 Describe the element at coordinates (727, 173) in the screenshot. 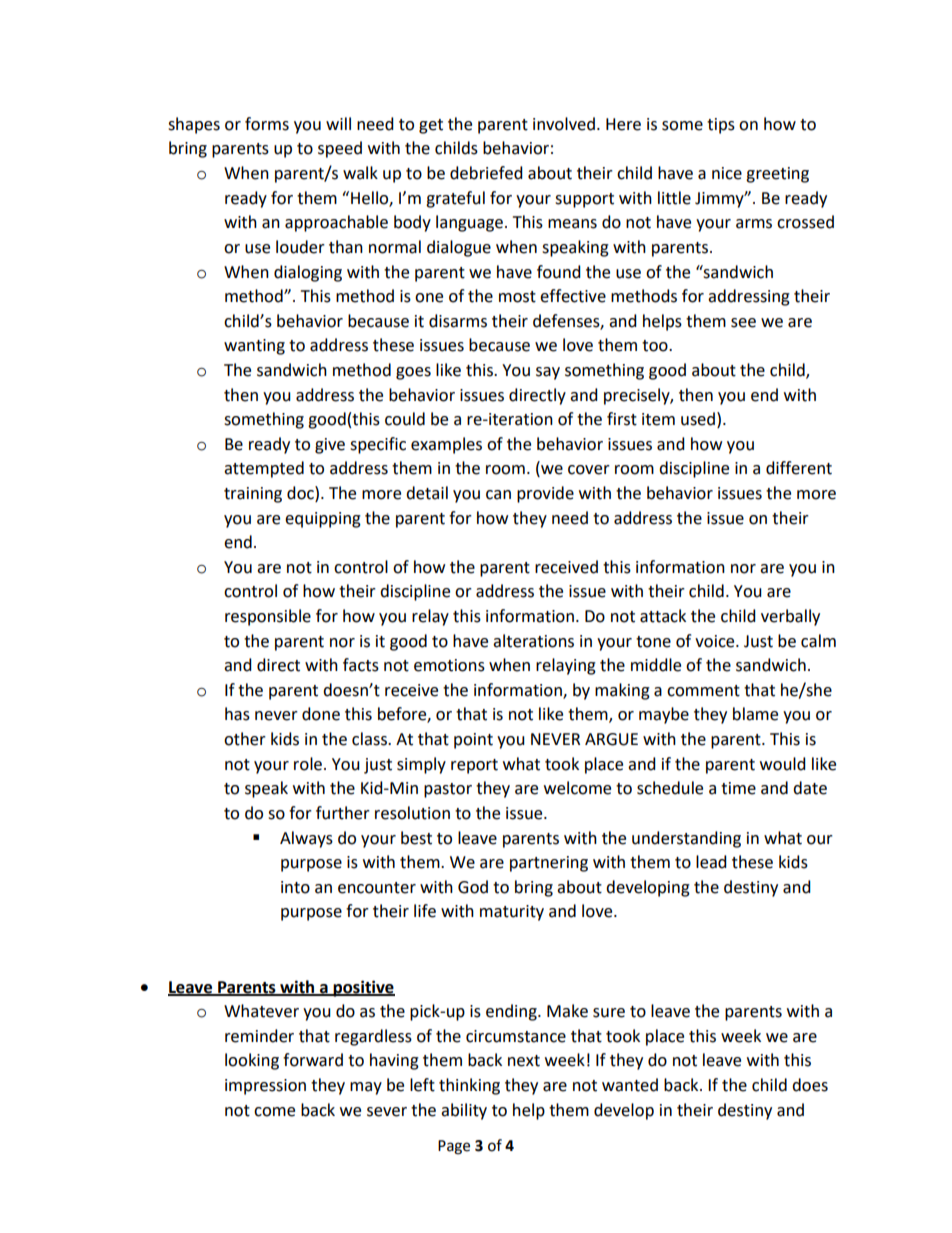

I see `nice` at that location.
